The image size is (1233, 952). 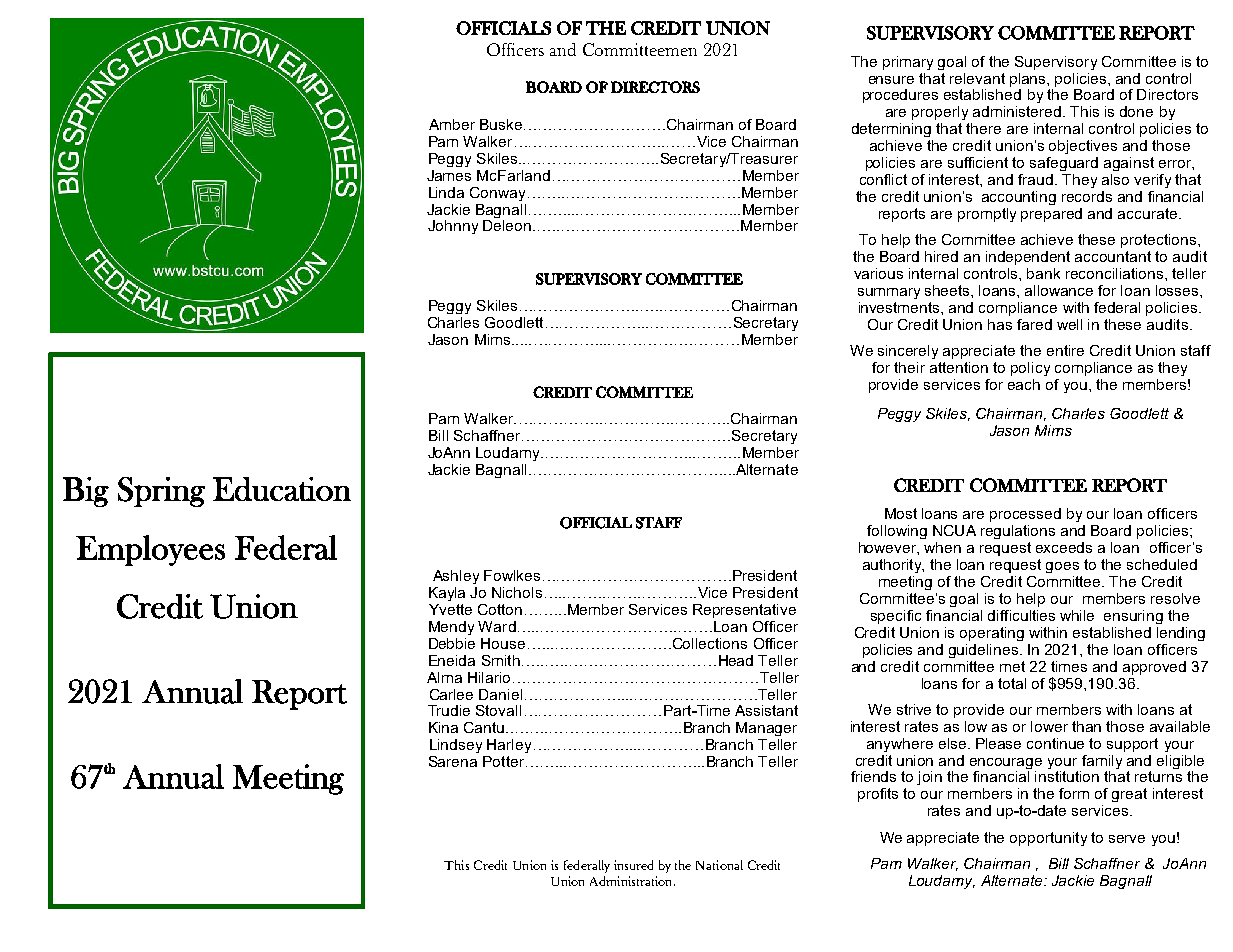 I want to click on Lindsey, so click(x=456, y=746).
